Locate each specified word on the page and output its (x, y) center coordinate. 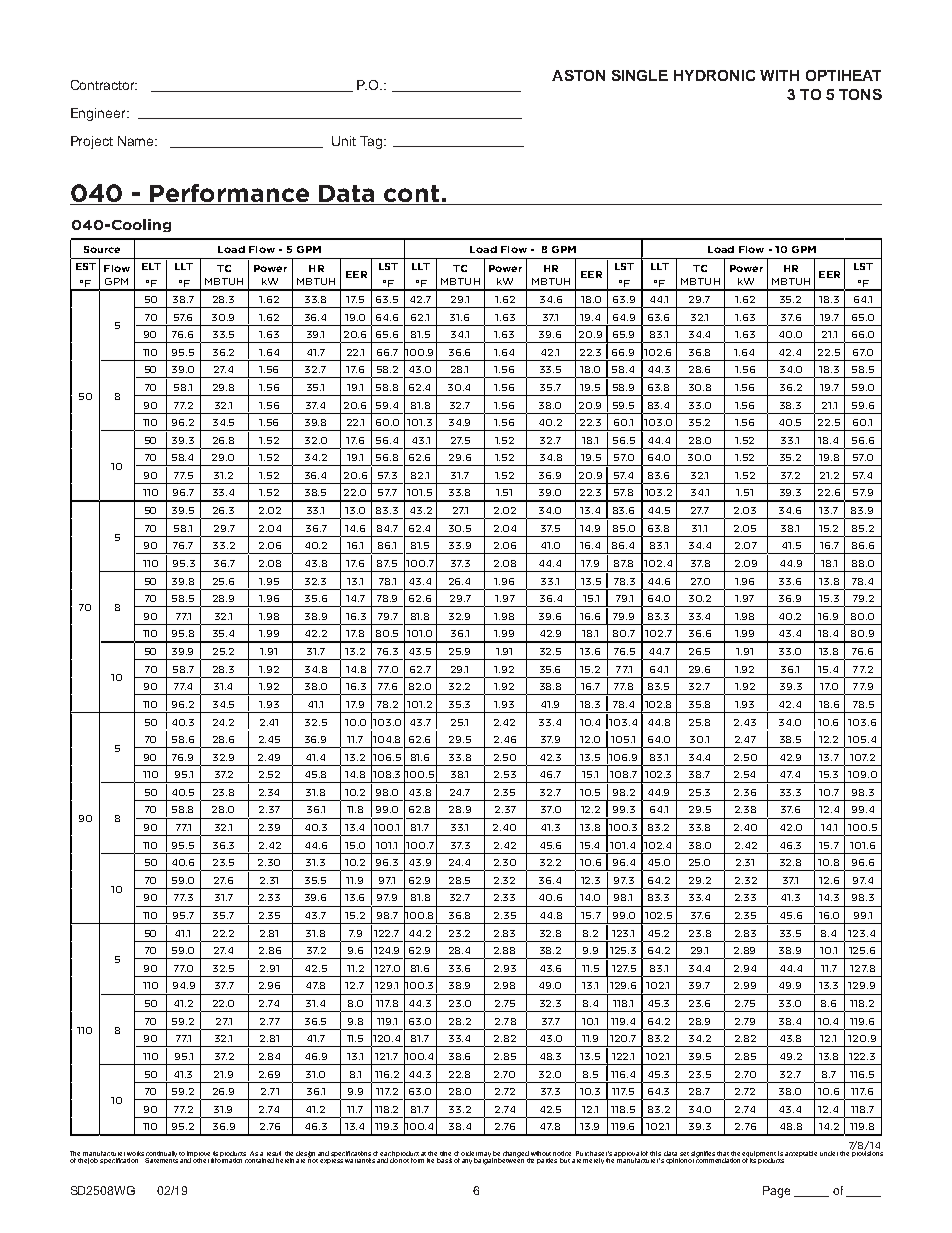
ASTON (578, 75)
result (274, 1153)
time (445, 1153)
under (829, 1153)
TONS (860, 94)
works (135, 1153)
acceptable (801, 1154)
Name (137, 141)
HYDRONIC (714, 75)
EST (86, 266)
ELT (151, 266)
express (331, 1161)
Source (102, 249)
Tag (372, 142)
